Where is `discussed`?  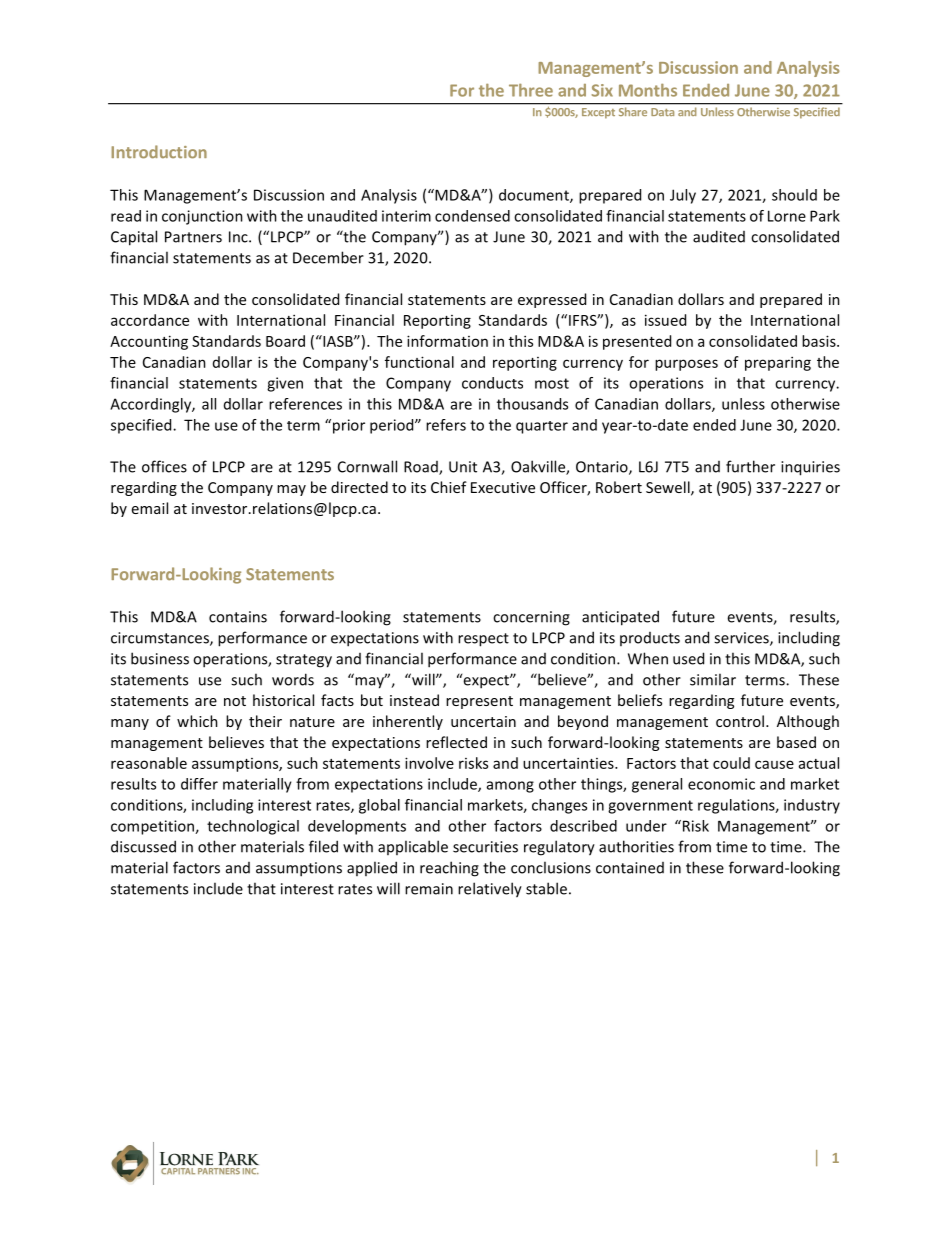
discussed is located at coordinates (143, 846).
